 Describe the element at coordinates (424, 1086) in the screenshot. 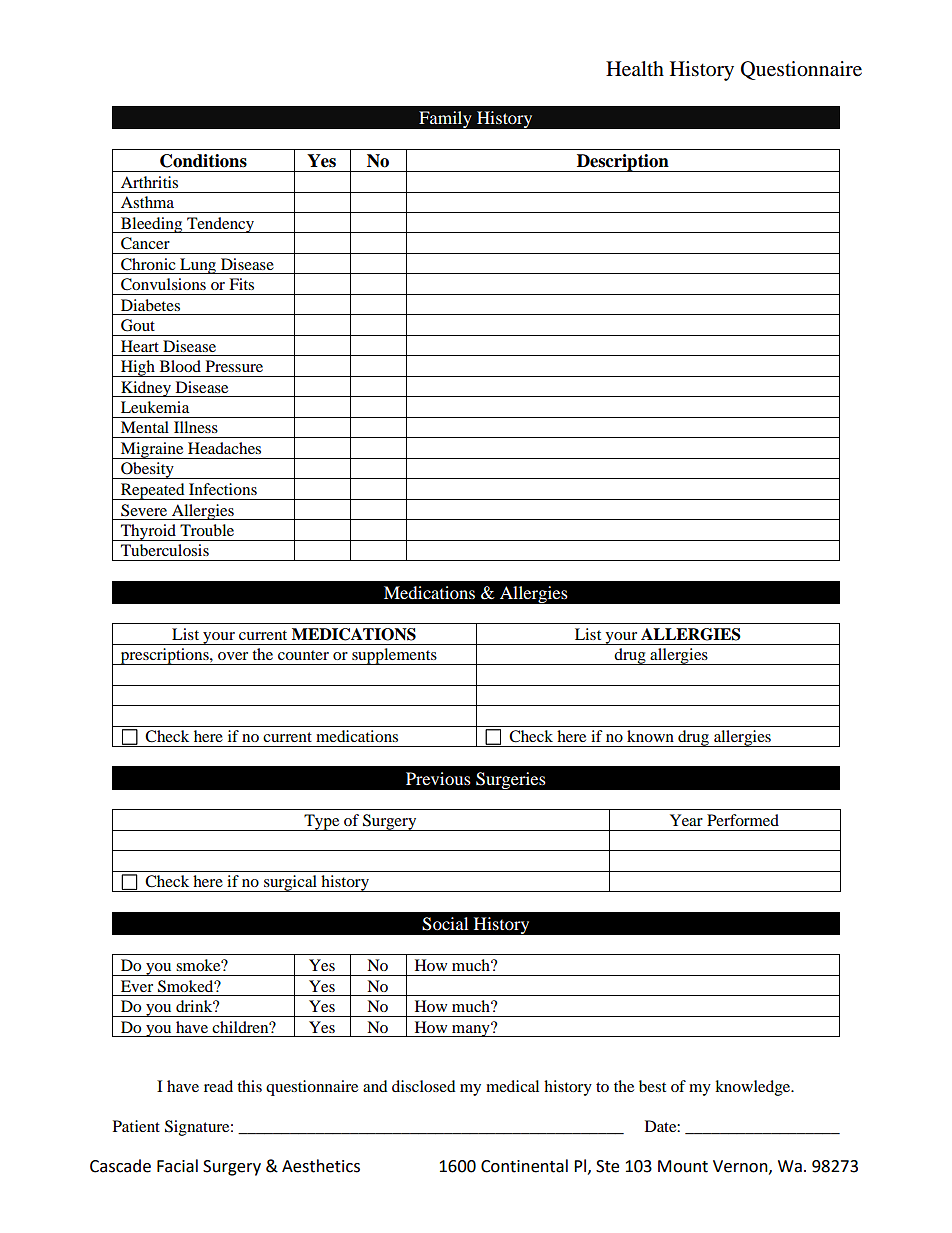

I see `disclosed` at that location.
